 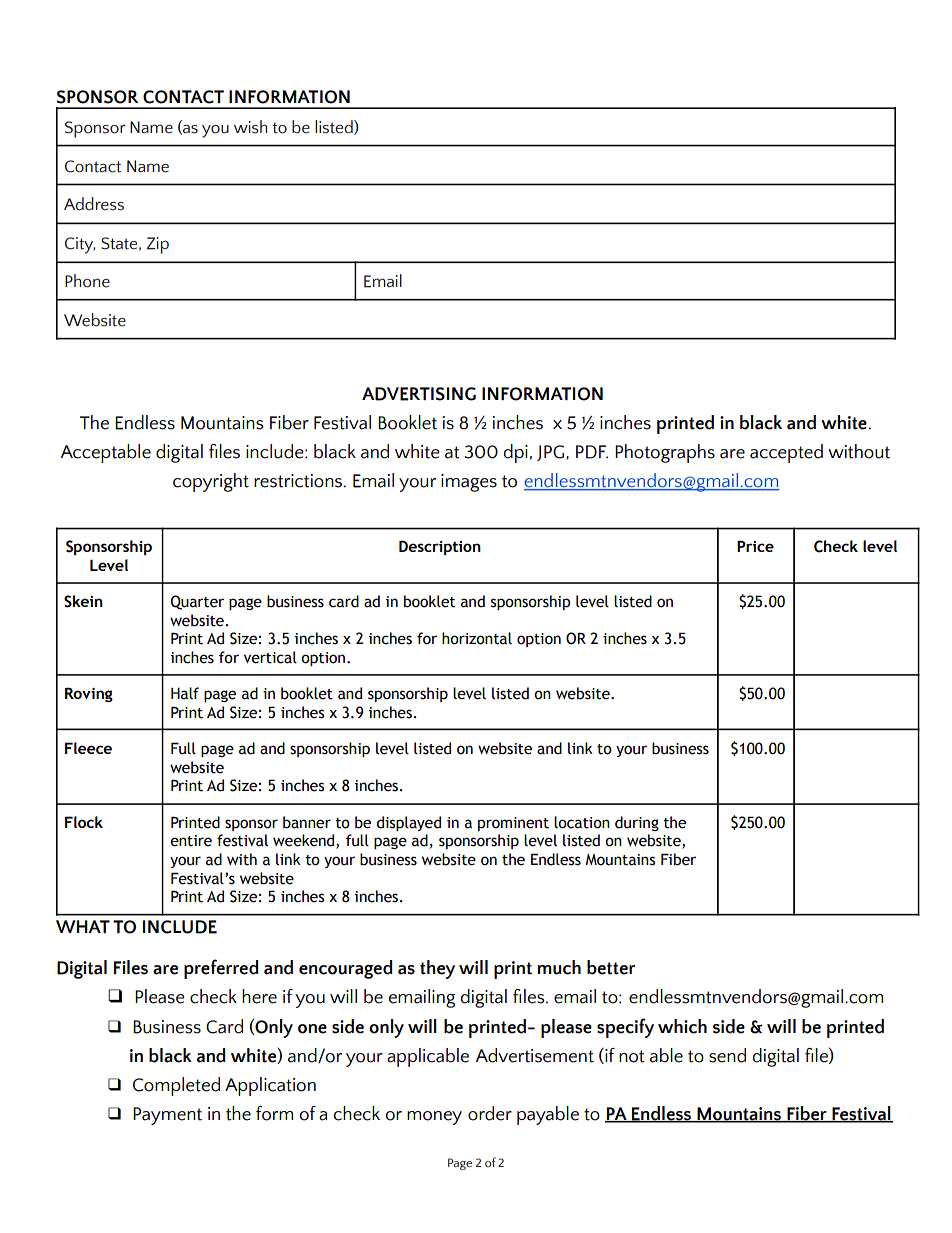 What do you see at coordinates (637, 823) in the image?
I see `during` at bounding box center [637, 823].
